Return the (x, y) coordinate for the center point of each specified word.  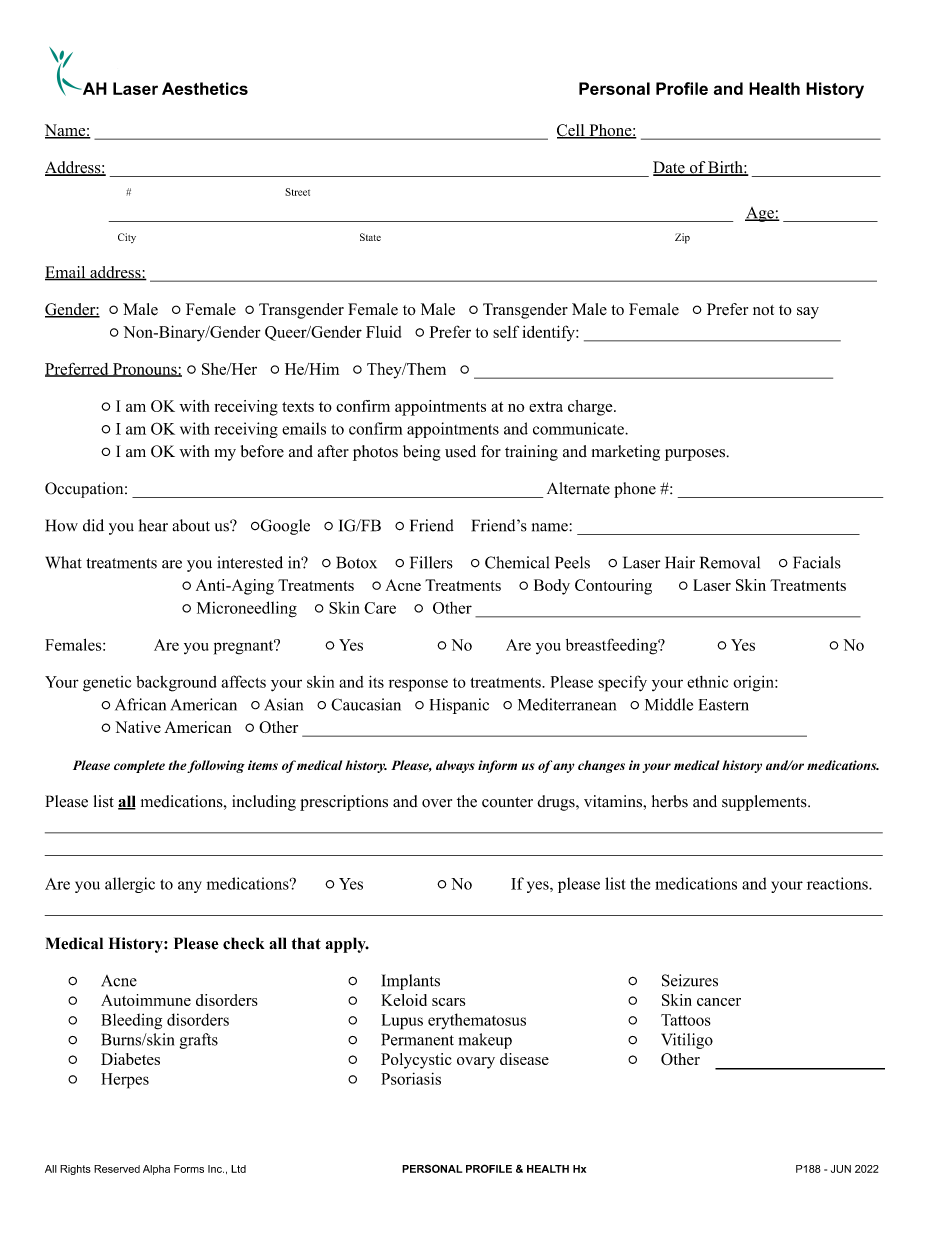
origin (754, 684)
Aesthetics (205, 88)
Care (380, 608)
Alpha (156, 1170)
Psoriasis (411, 1078)
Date (670, 168)
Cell (572, 131)
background (176, 684)
